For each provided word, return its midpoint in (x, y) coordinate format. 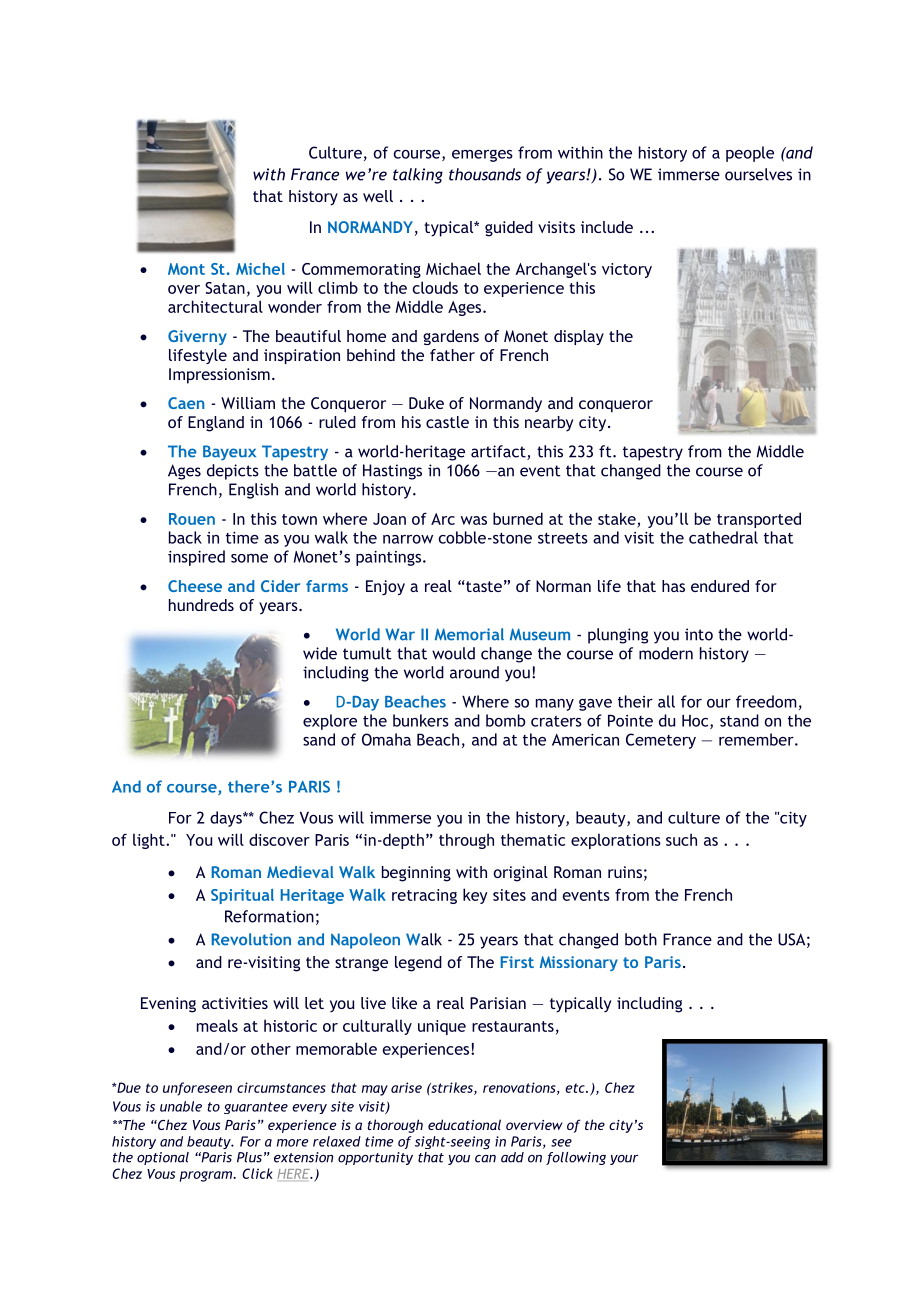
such (681, 839)
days (227, 819)
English (253, 491)
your (624, 1160)
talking (418, 176)
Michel (260, 269)
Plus (249, 1157)
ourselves (758, 174)
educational (464, 1124)
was (474, 520)
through (466, 841)
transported (759, 520)
